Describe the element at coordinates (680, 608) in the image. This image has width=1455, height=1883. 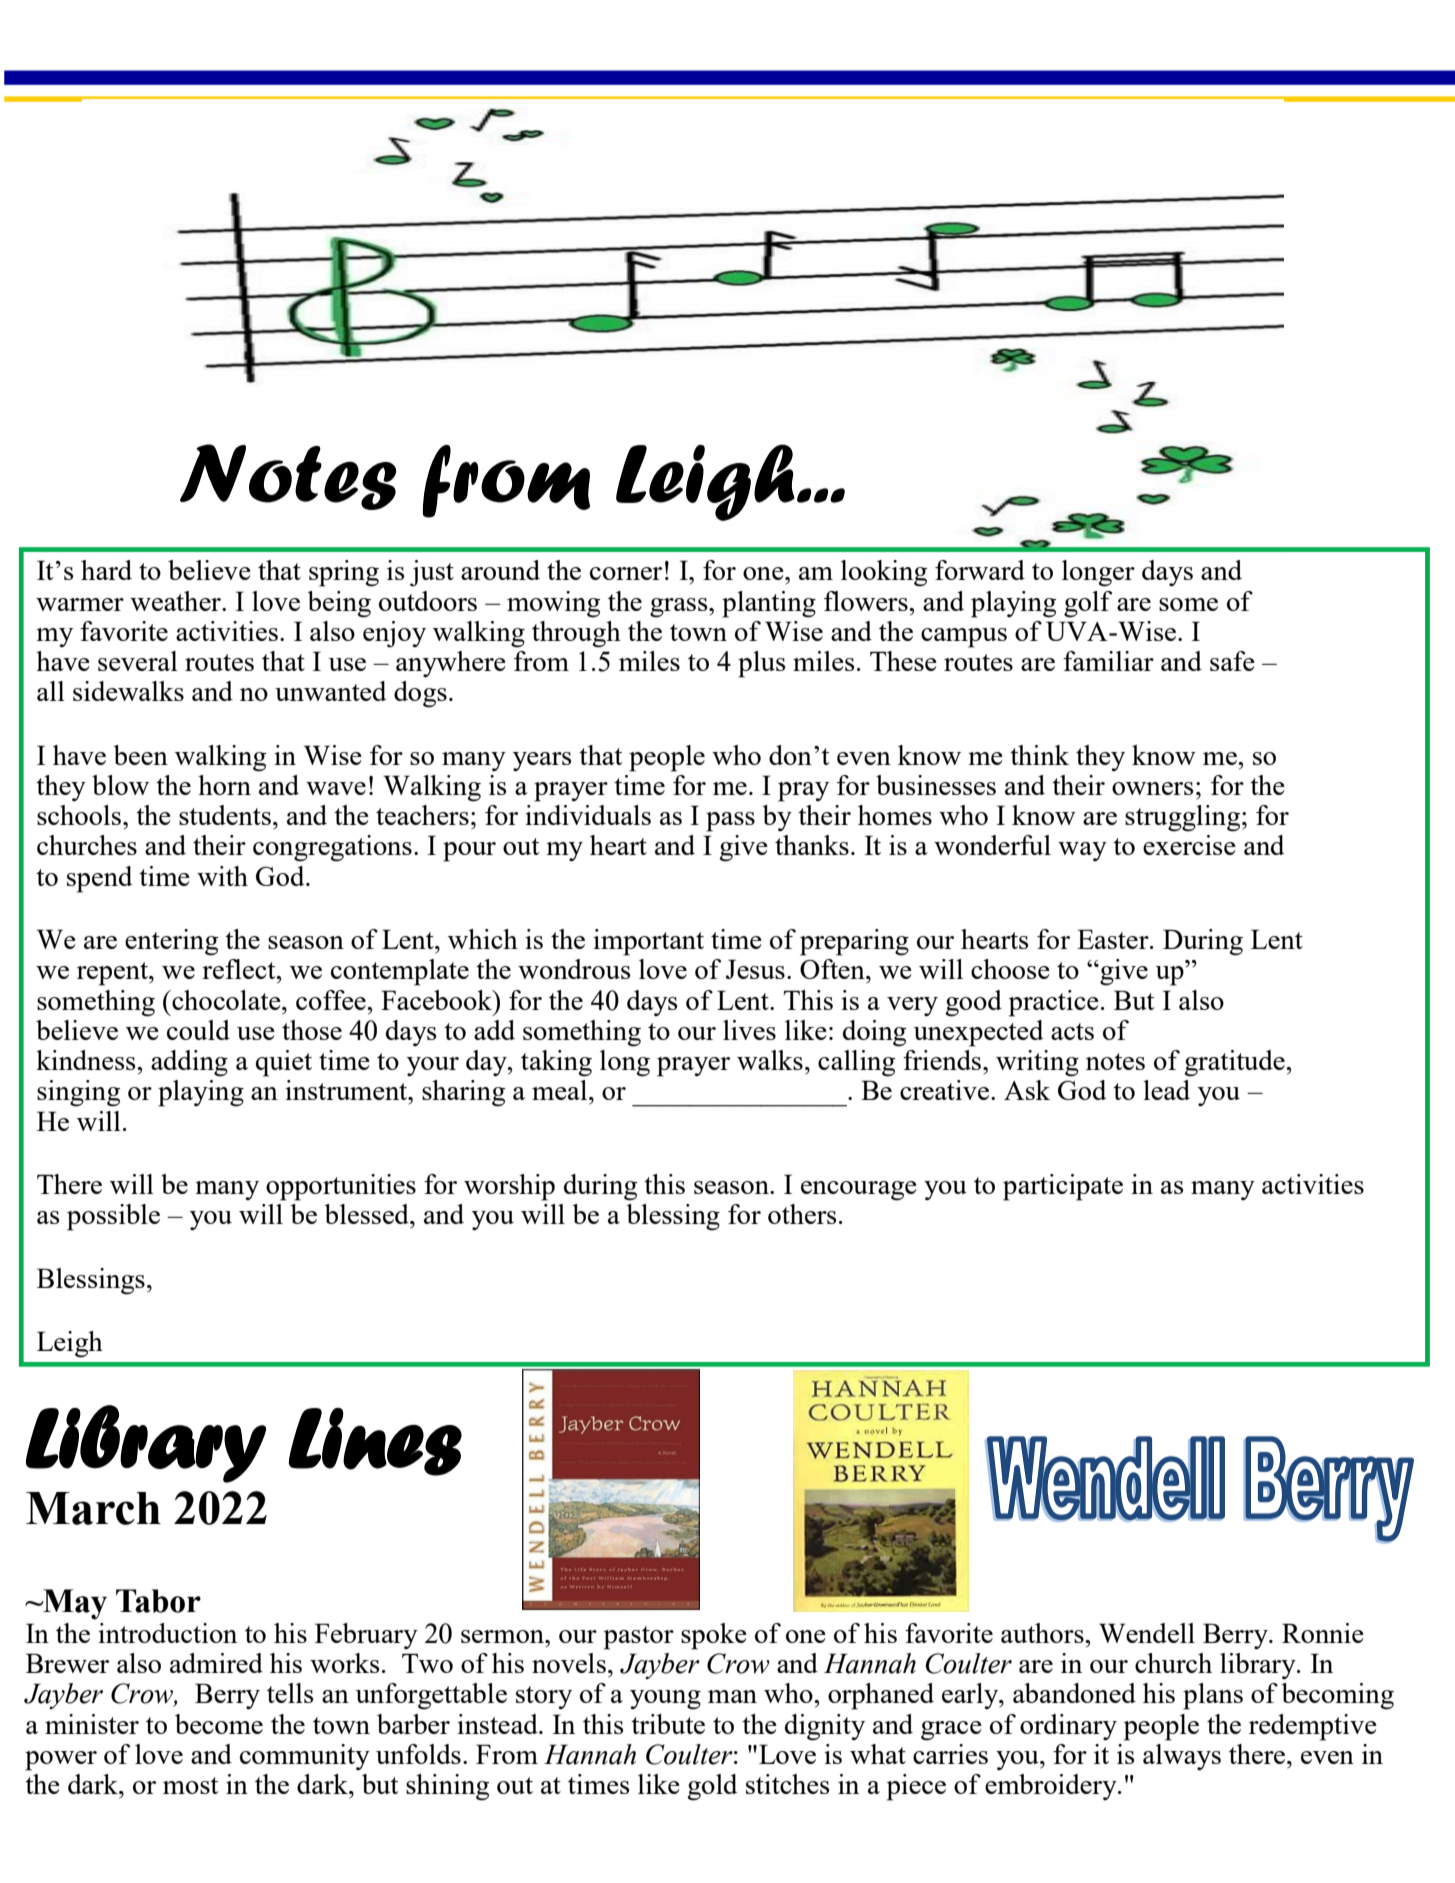
I see `grass` at that location.
